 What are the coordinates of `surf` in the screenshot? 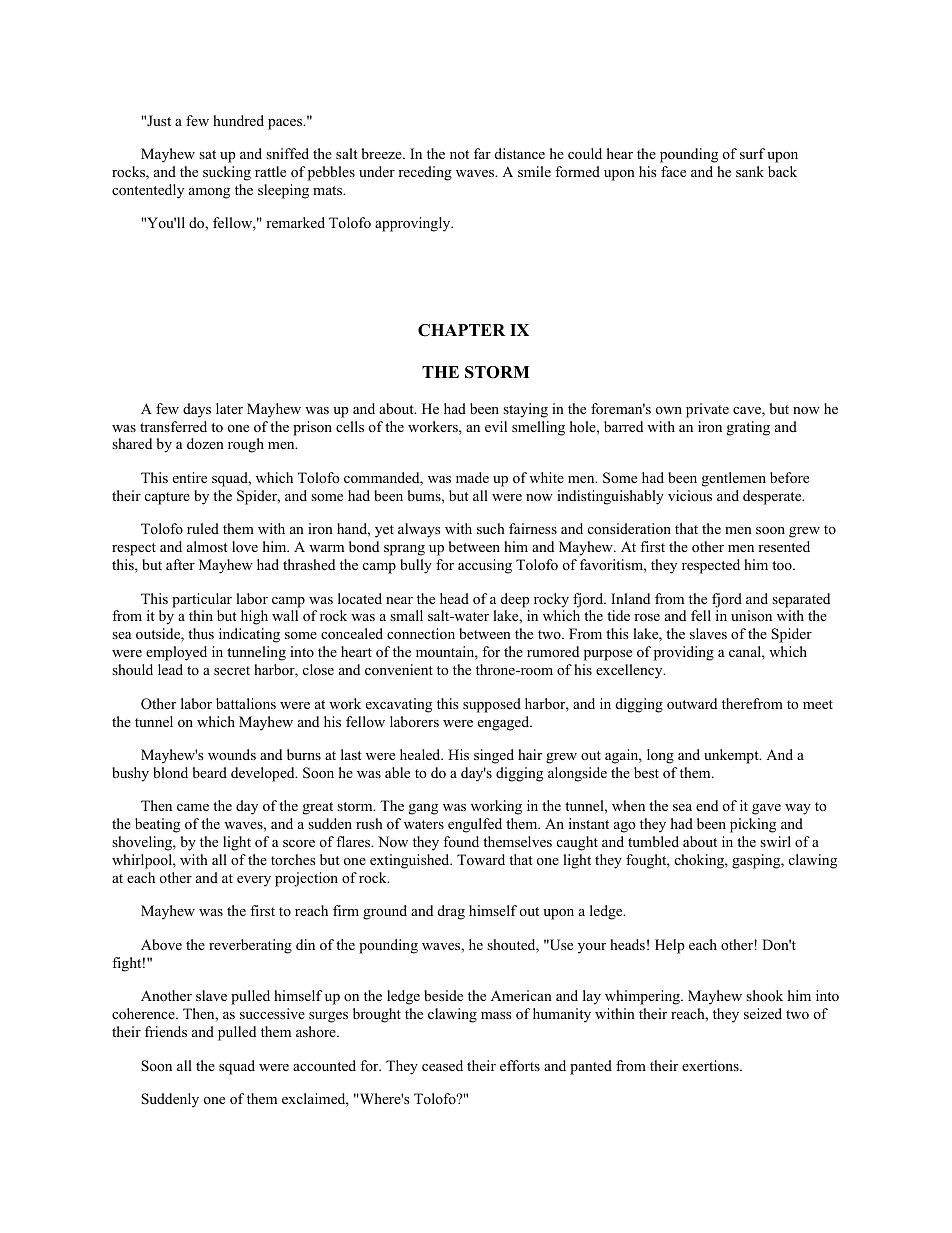 It's located at (752, 153).
